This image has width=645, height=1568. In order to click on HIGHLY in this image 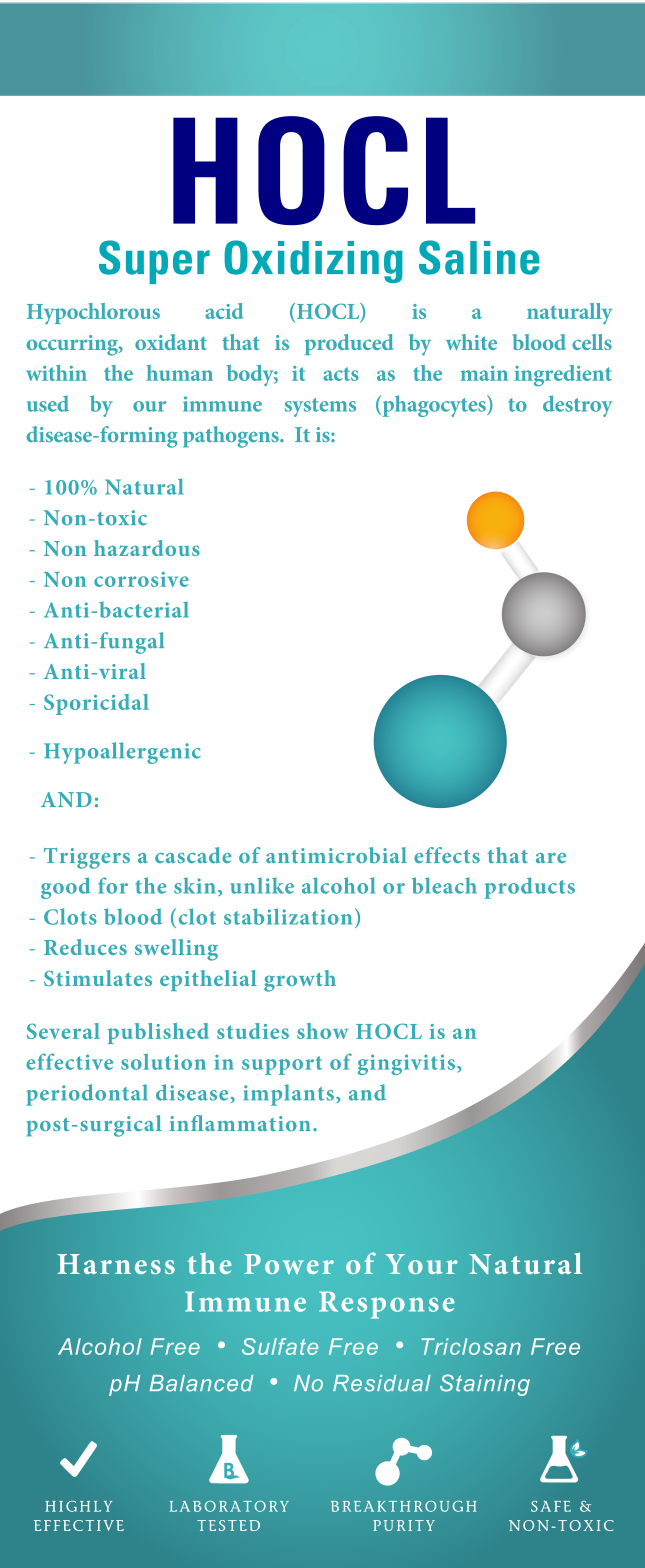, I will do `click(78, 1506)`.
